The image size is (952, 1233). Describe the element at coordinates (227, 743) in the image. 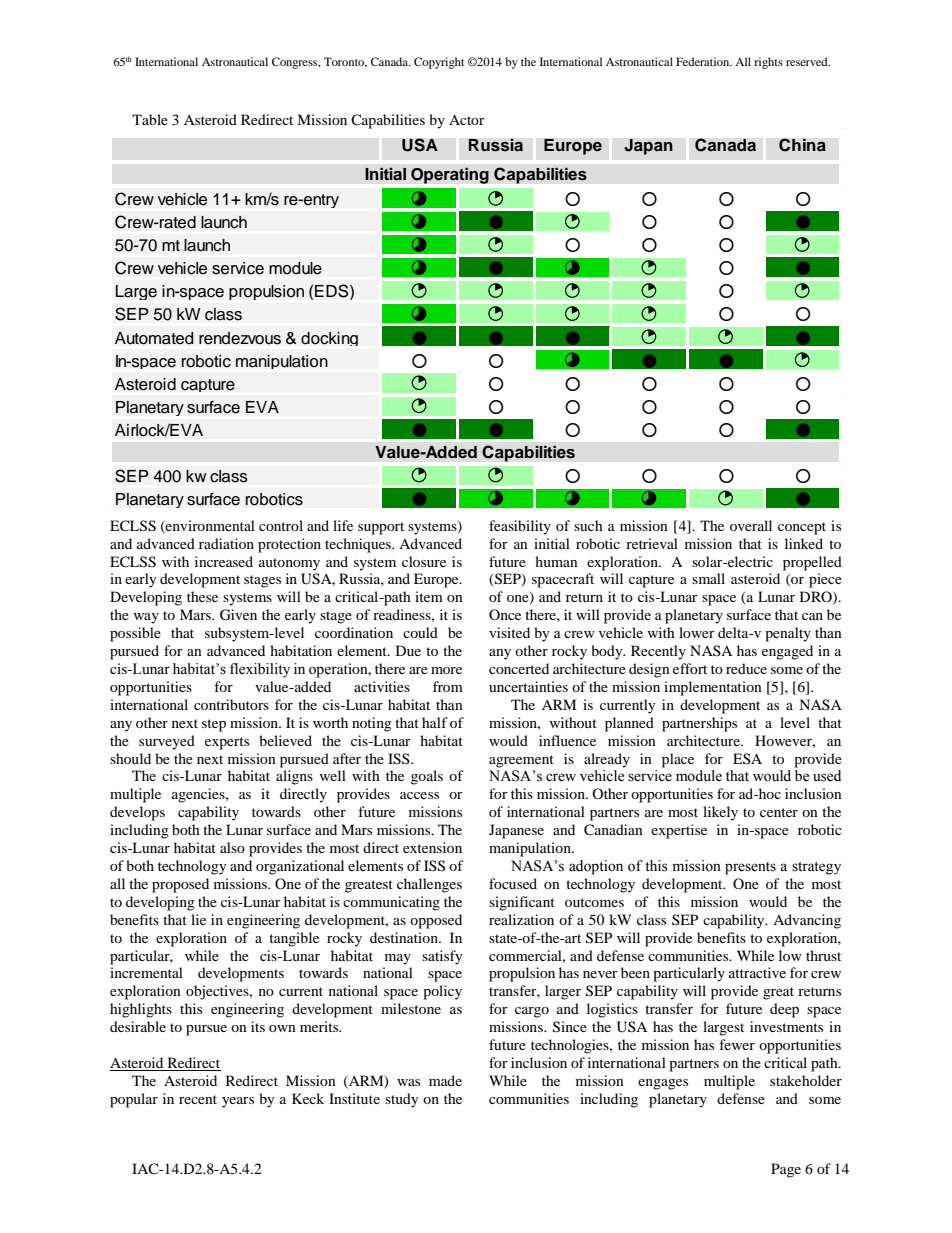

I see `experts` at that location.
